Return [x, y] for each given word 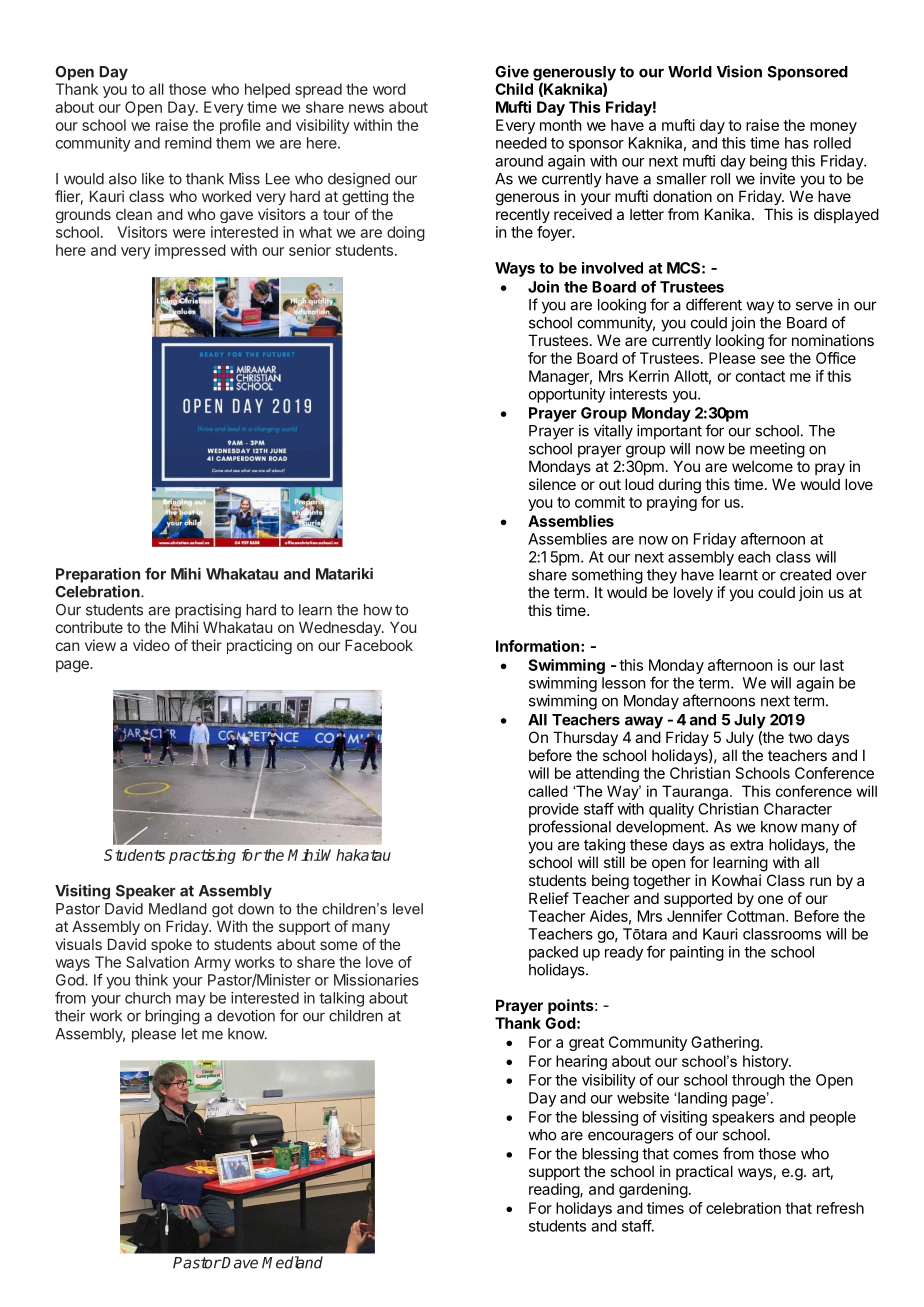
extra [746, 845]
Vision [739, 71]
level [408, 909]
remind [188, 143]
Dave [239, 1263]
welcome [762, 466]
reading [555, 1190]
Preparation [98, 575]
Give [512, 71]
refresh [840, 1208]
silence [552, 484]
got [222, 910]
